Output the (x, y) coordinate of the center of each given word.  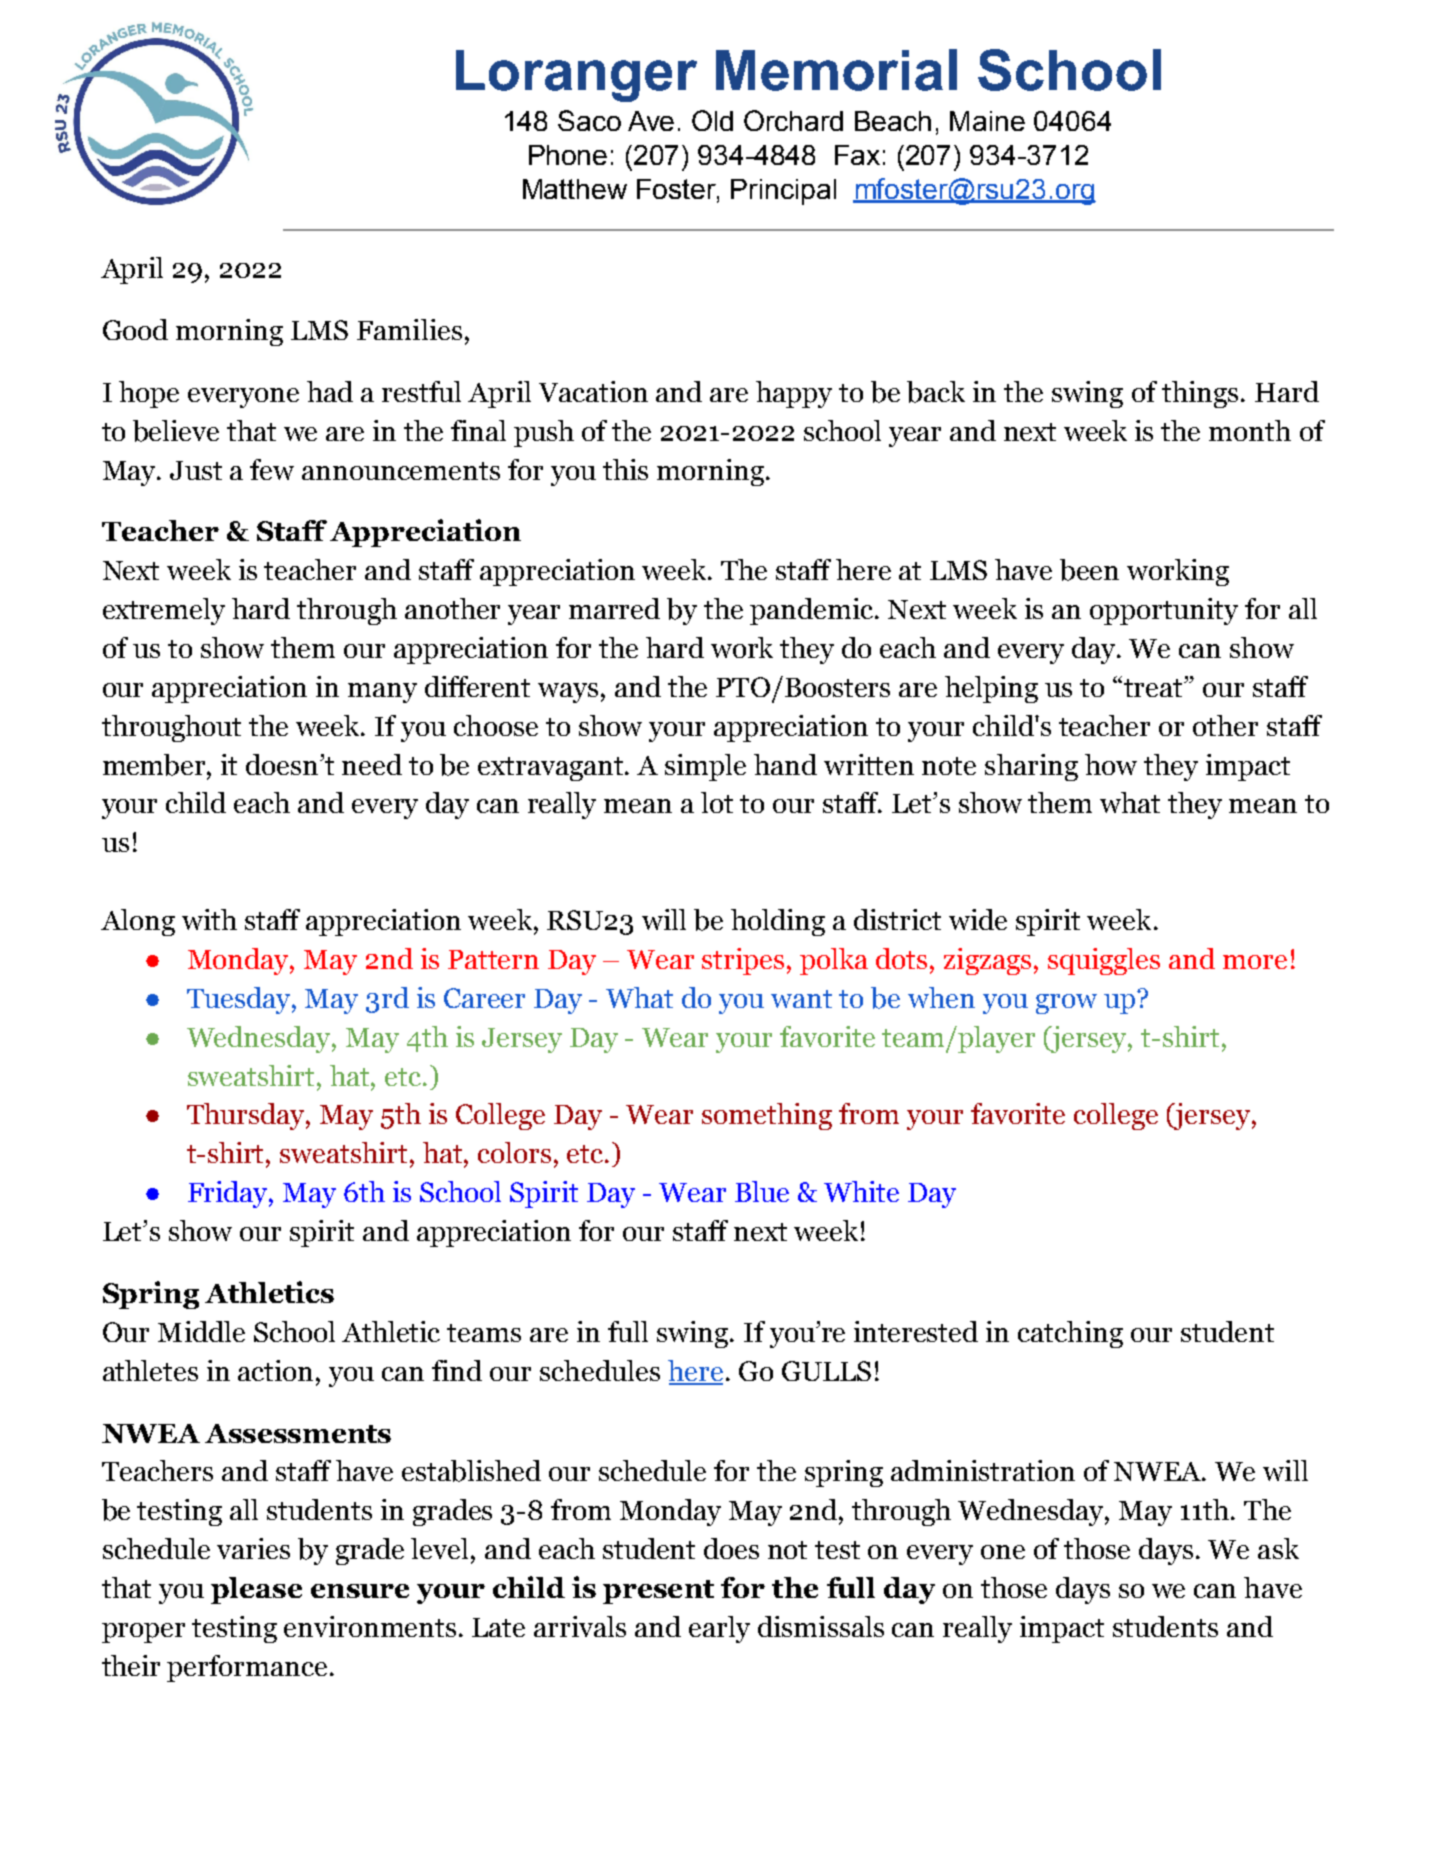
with (209, 919)
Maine (987, 121)
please (256, 1590)
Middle (201, 1331)
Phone (568, 155)
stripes (743, 961)
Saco (589, 120)
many (382, 693)
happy (794, 394)
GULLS (826, 1371)
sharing (1031, 767)
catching (1070, 1334)
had (330, 391)
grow (1066, 1004)
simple (705, 767)
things (1200, 394)
